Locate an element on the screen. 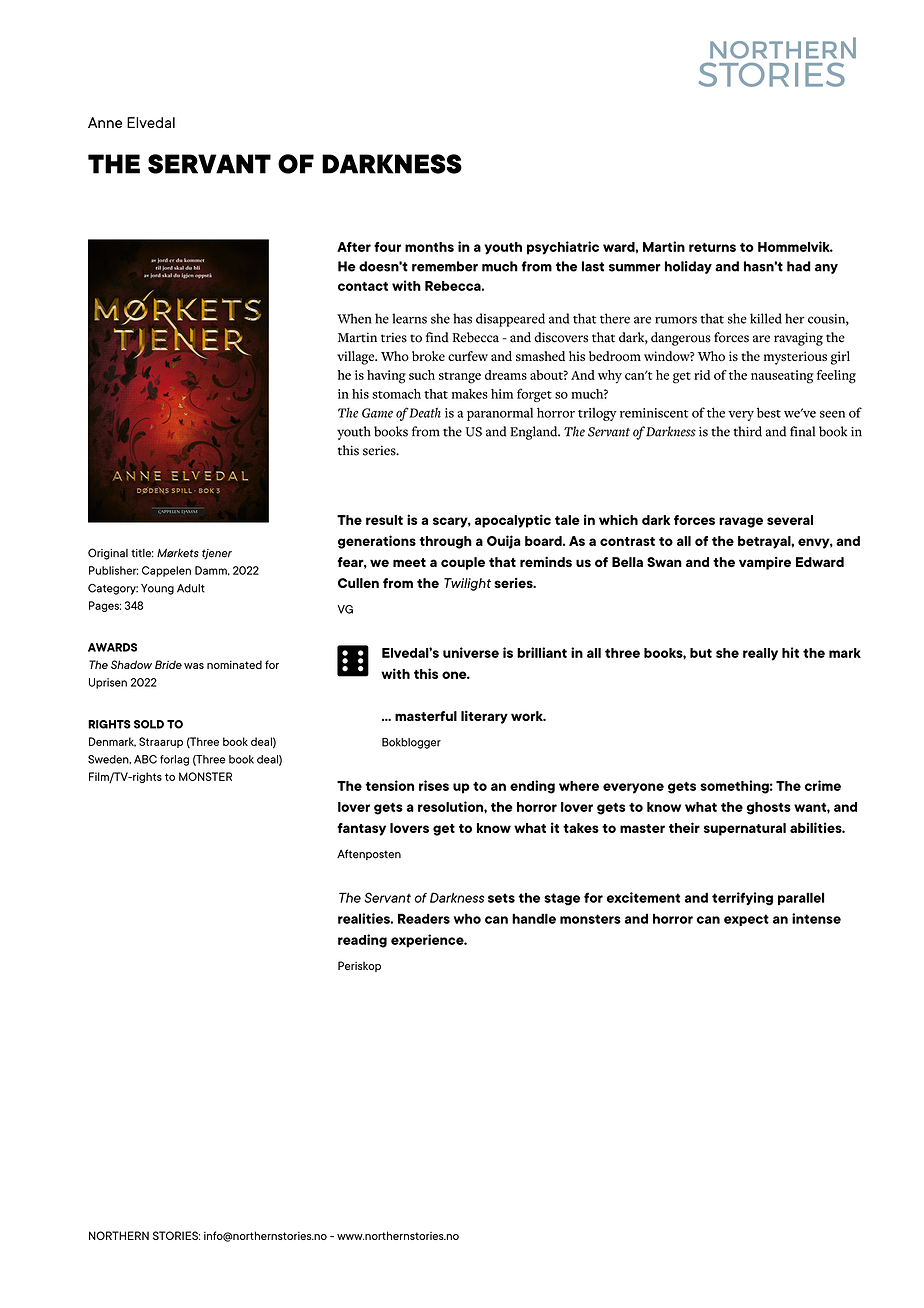  sets is located at coordinates (501, 898).
